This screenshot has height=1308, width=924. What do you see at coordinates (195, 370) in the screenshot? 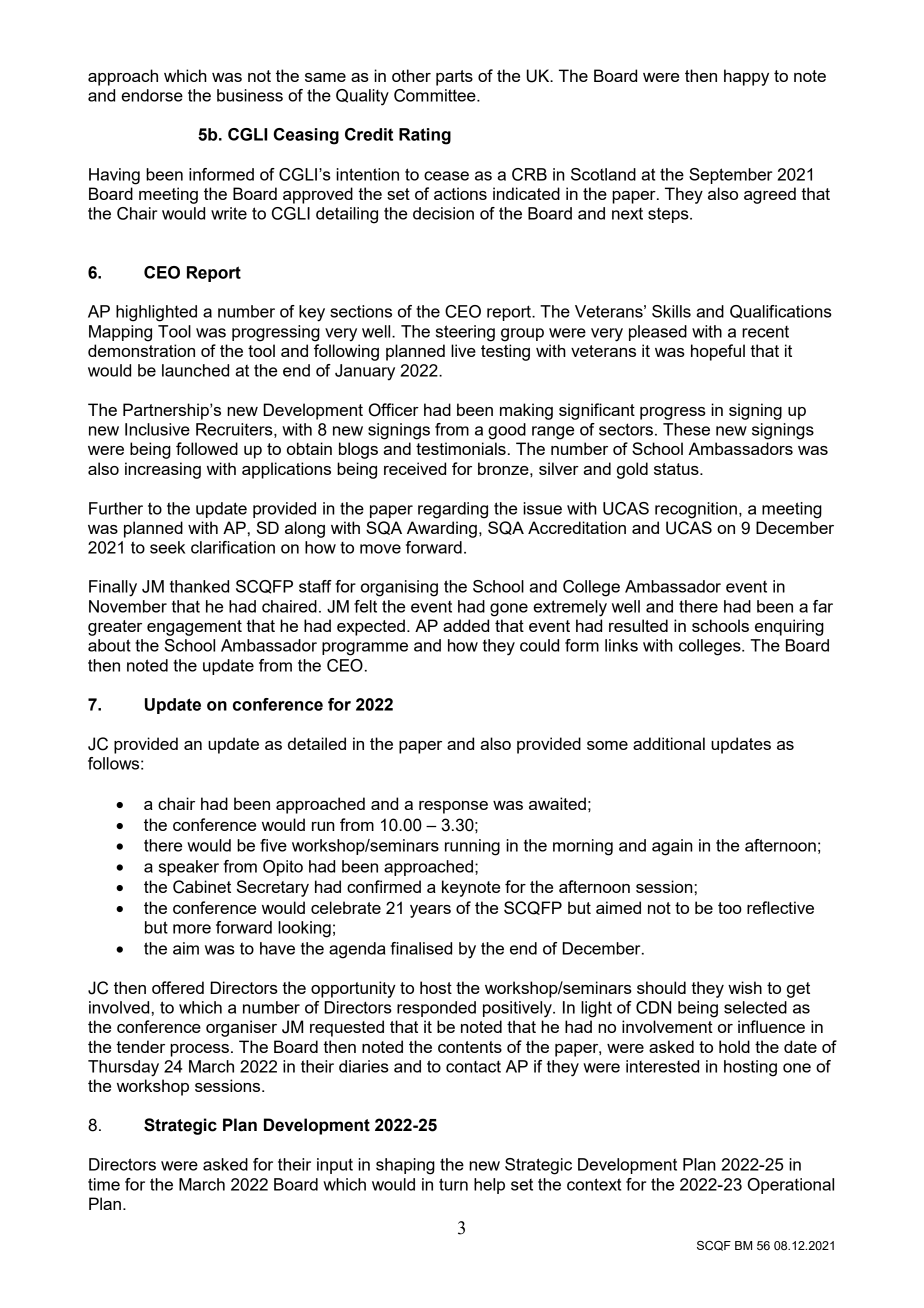
I see `launched` at bounding box center [195, 370].
